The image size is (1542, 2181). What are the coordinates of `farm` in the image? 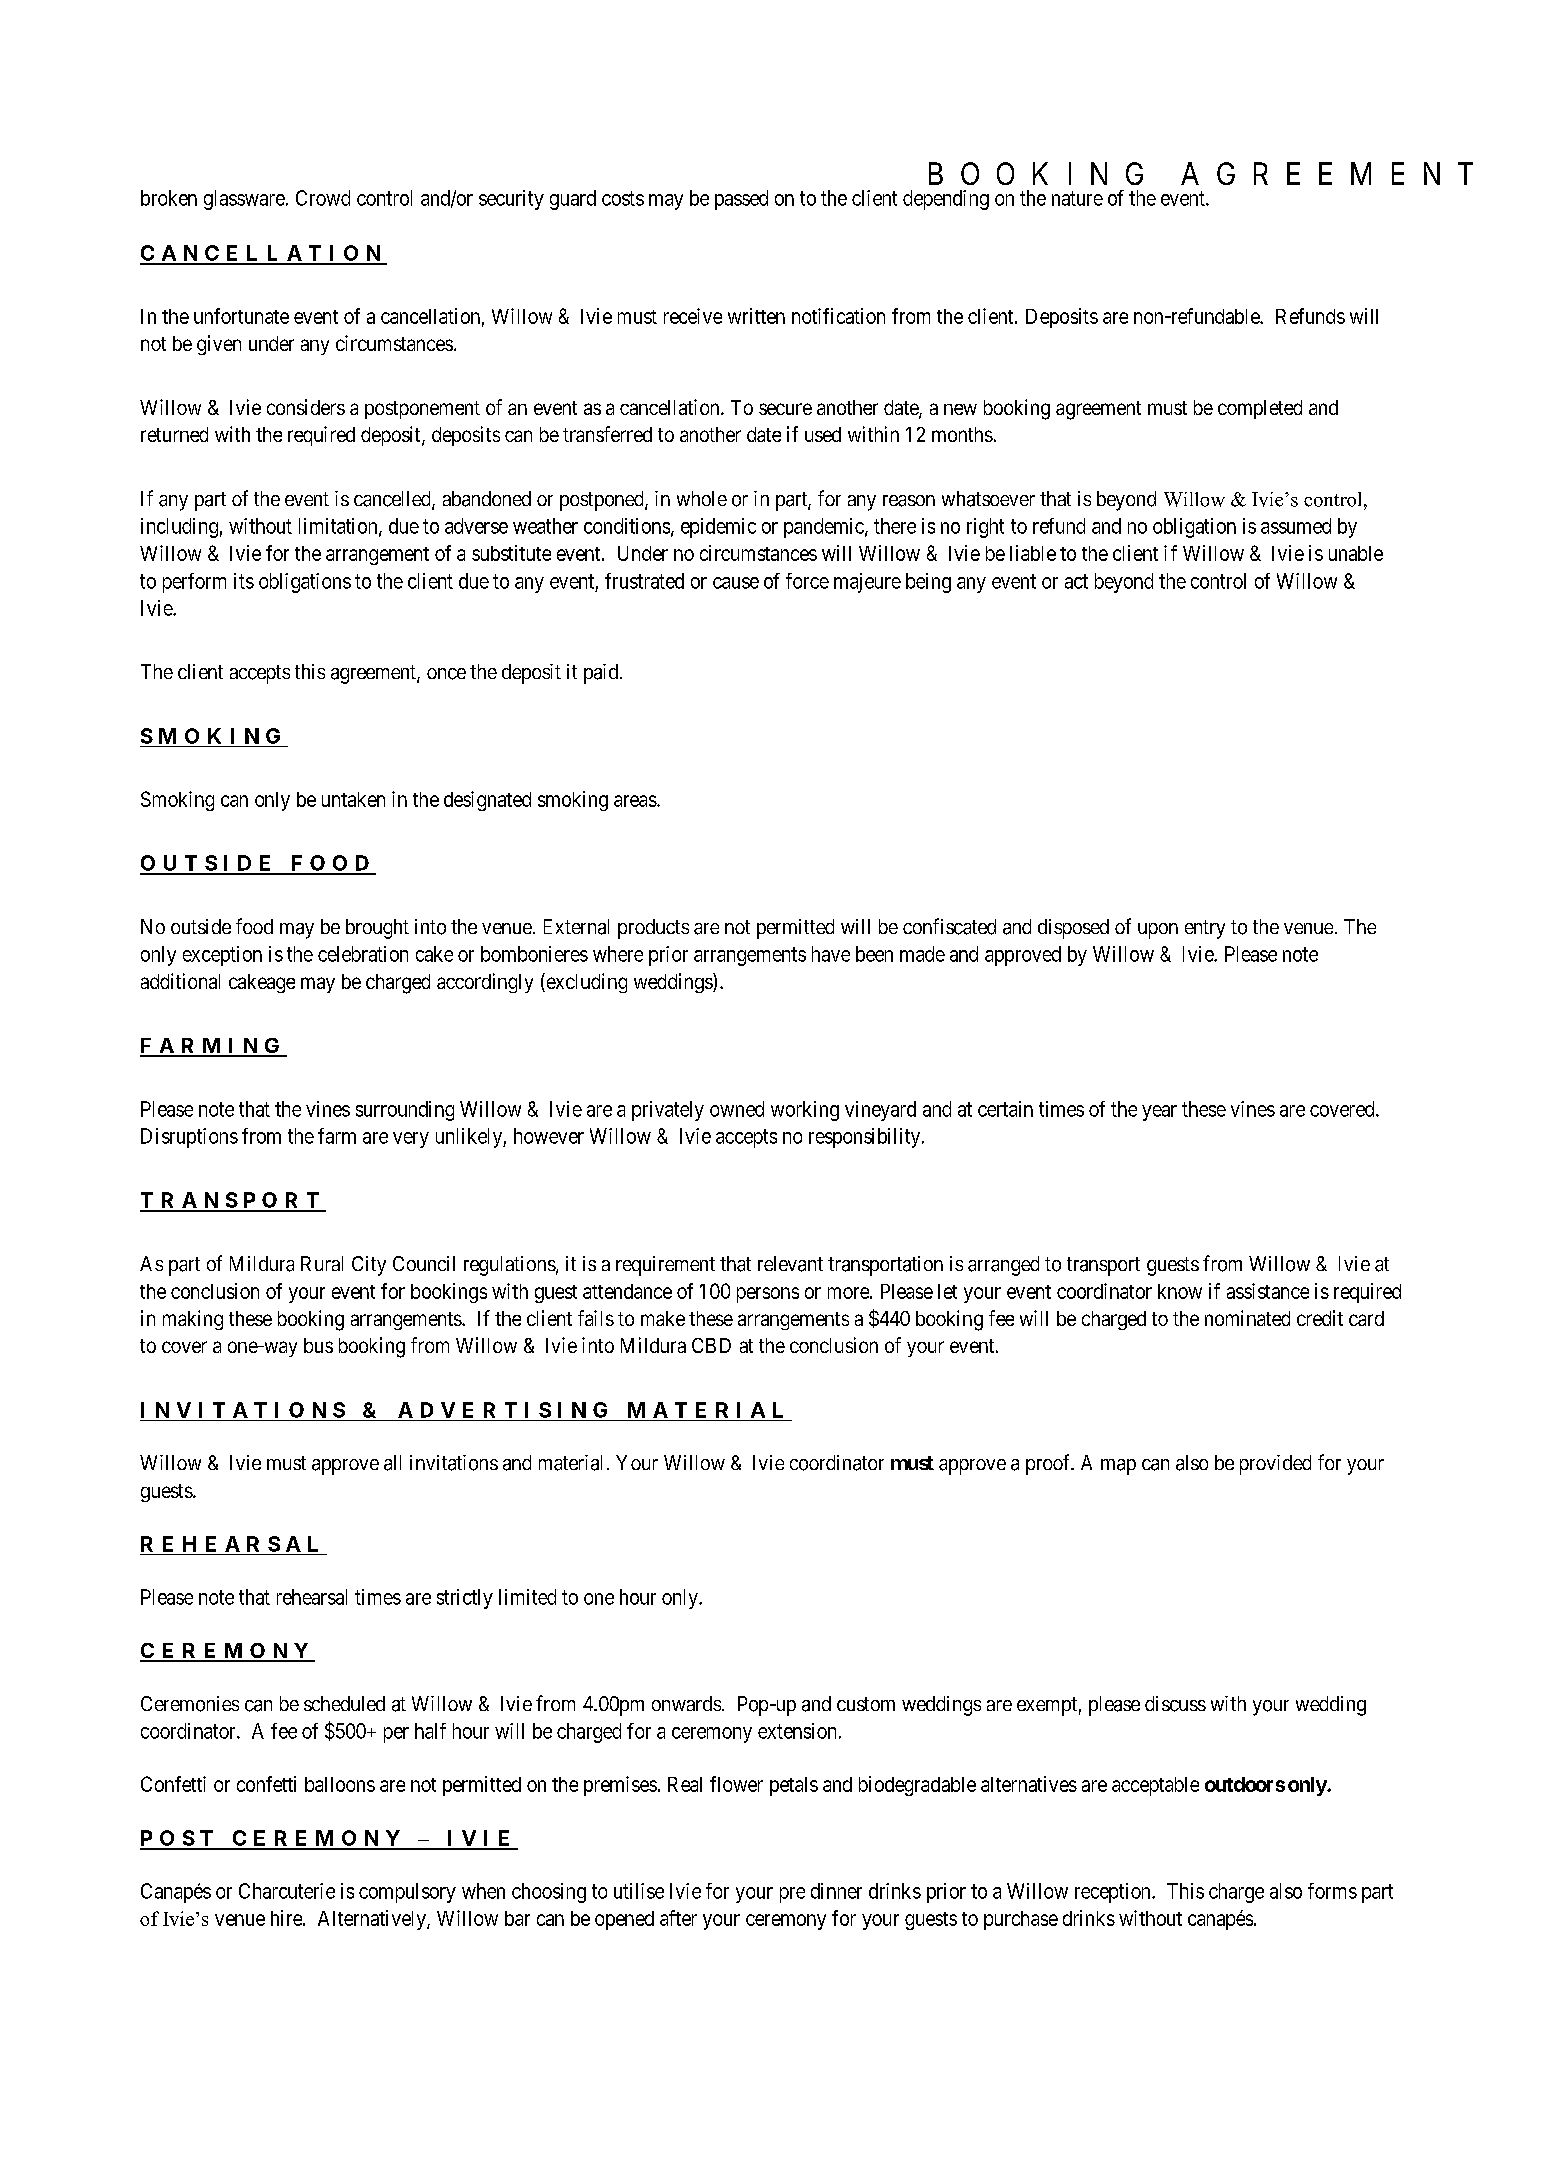 It's located at (337, 1136).
